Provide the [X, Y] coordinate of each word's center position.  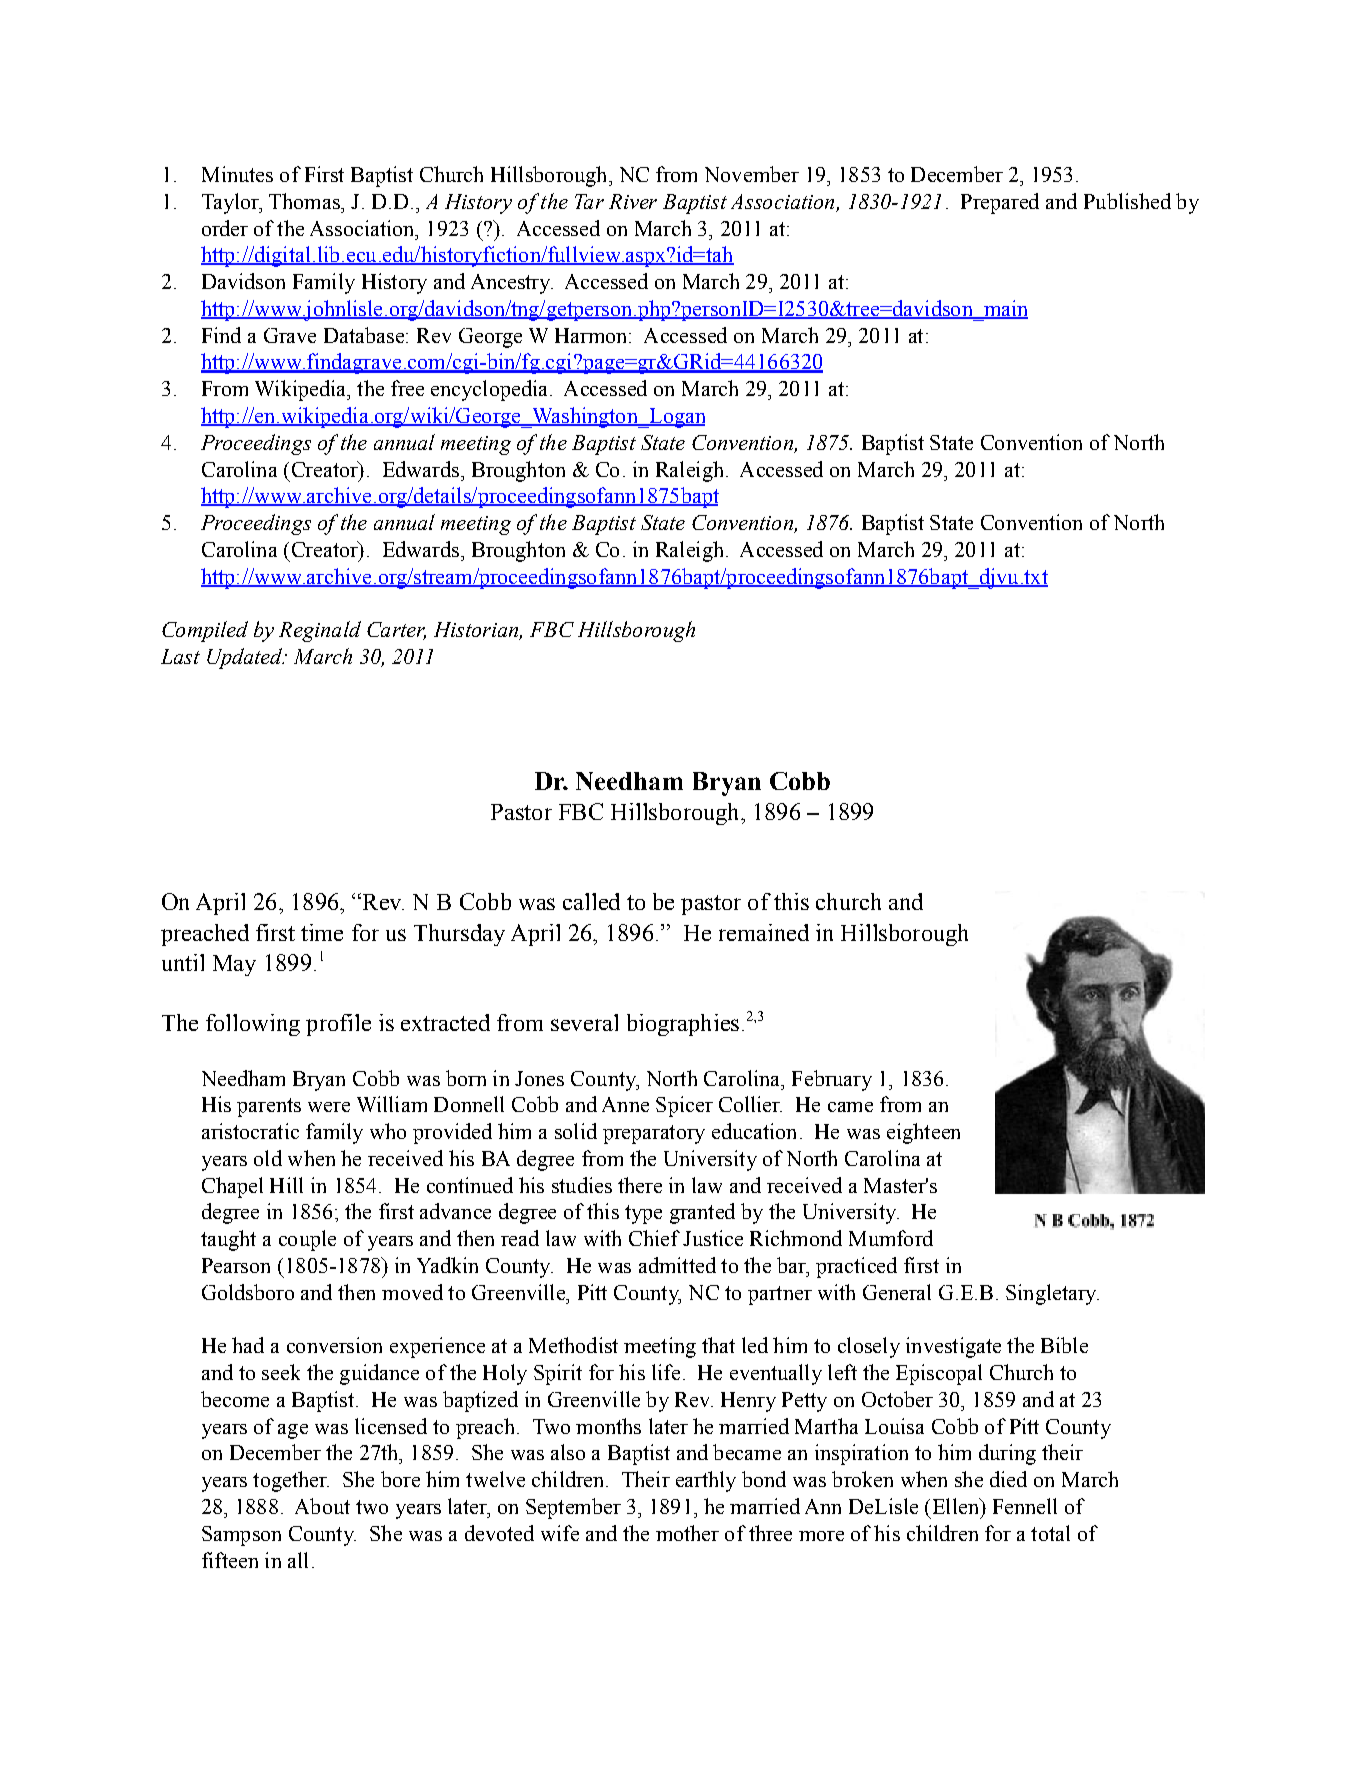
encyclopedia [489, 390]
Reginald [320, 631]
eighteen [923, 1133]
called [591, 901]
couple [307, 1240]
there [640, 1185]
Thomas [305, 201]
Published [1127, 201]
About [322, 1506]
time [322, 932]
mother [687, 1533]
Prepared [1000, 203]
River [633, 201]
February [832, 1080]
